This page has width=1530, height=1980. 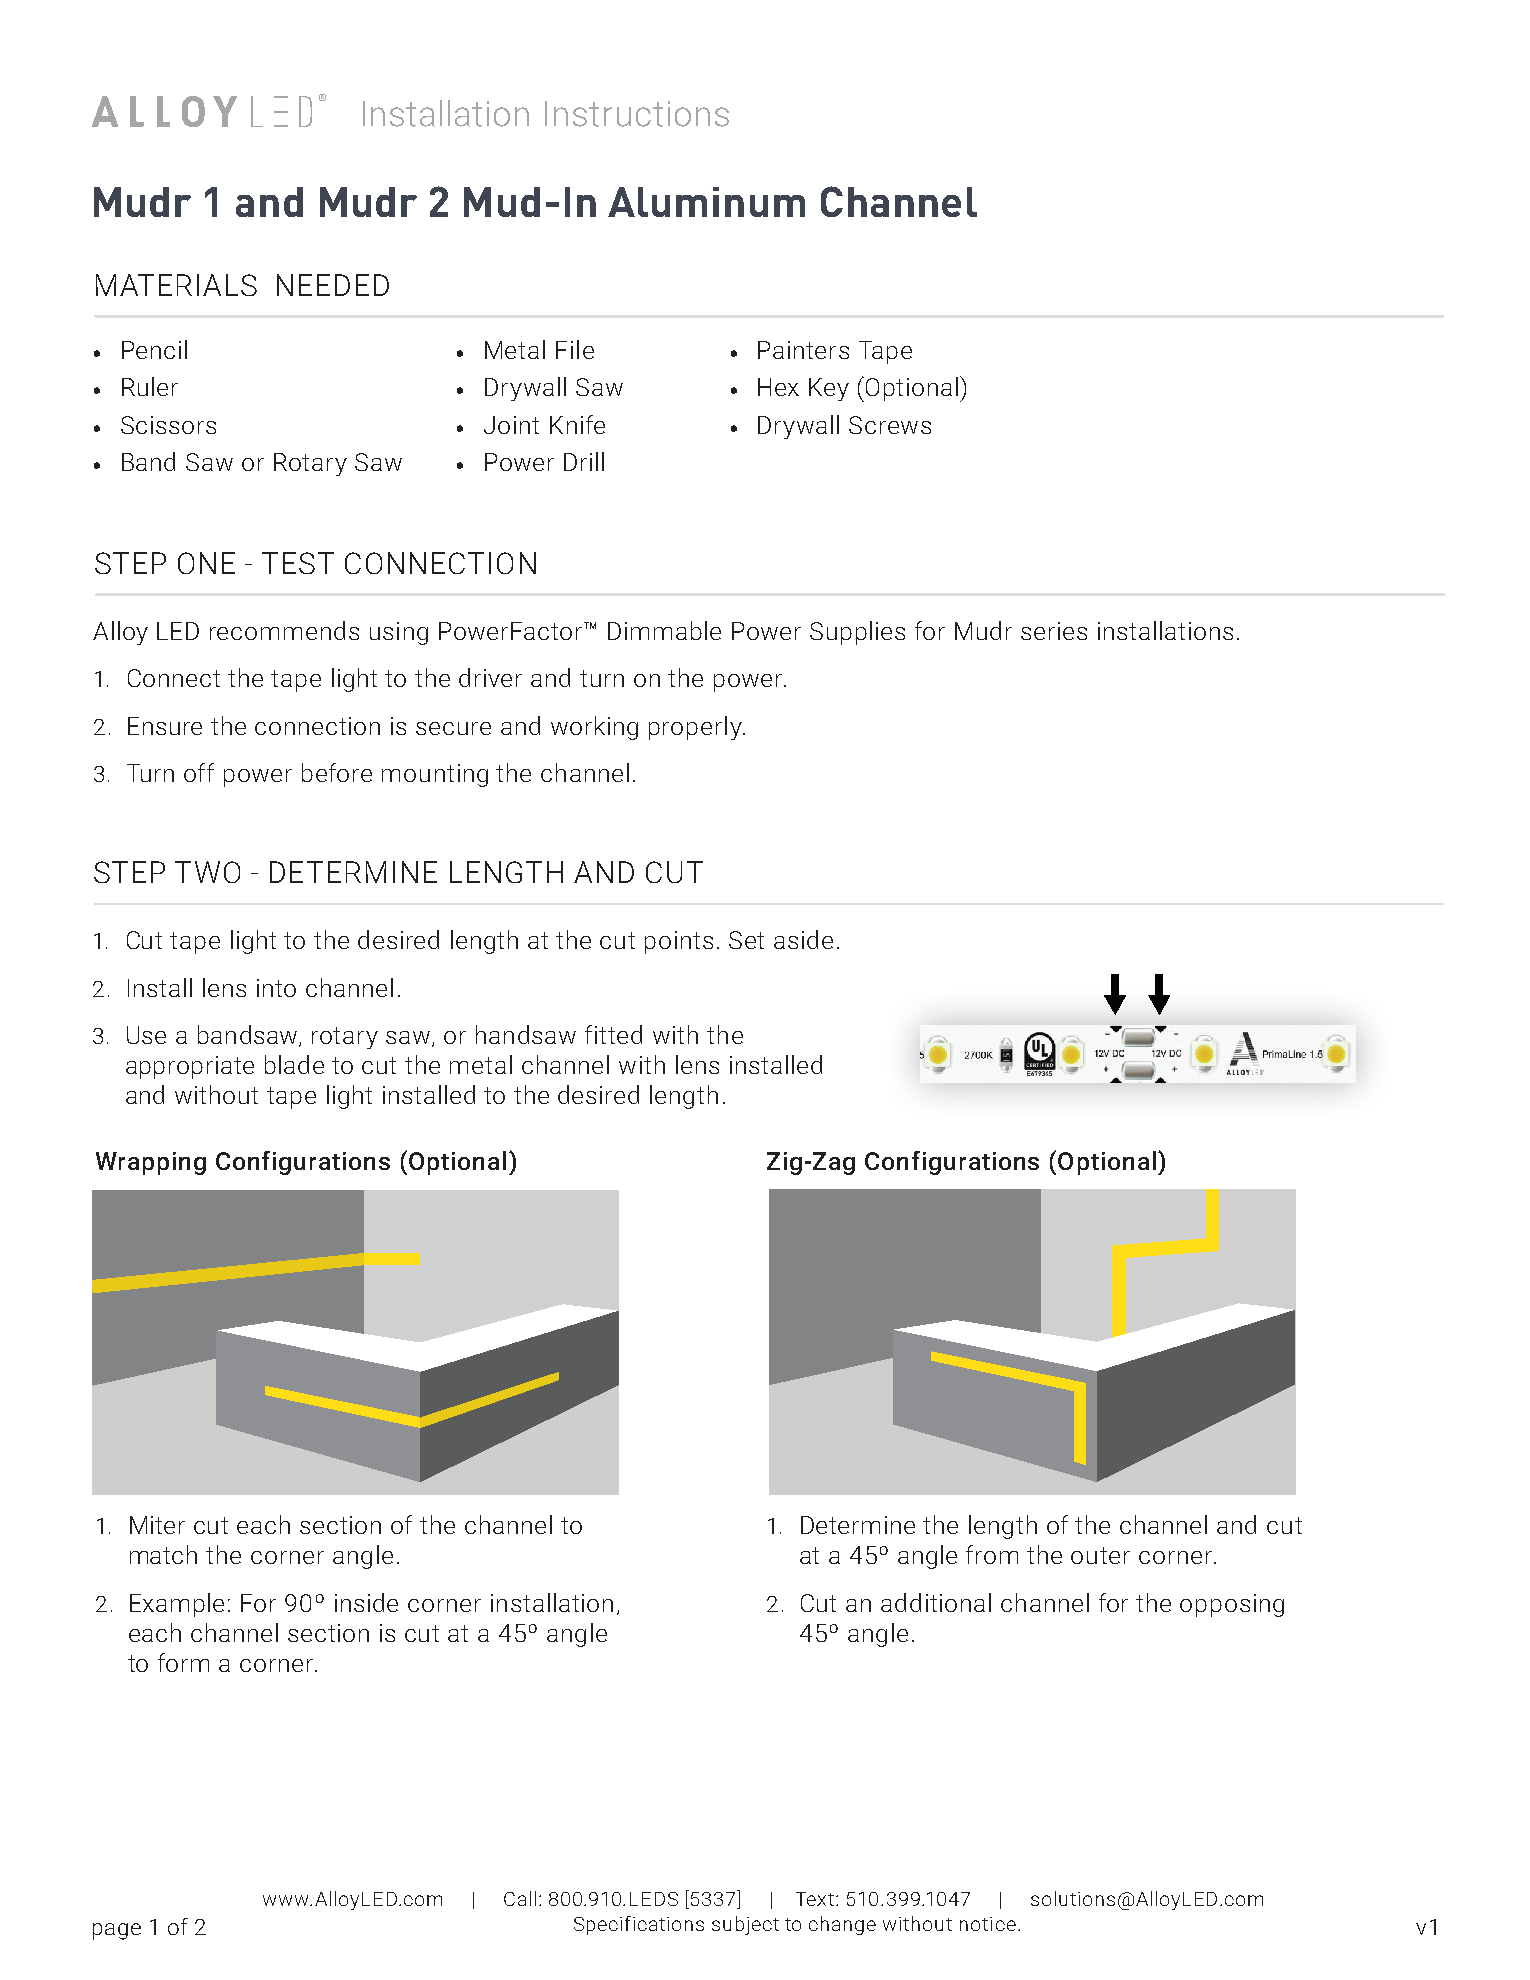 What do you see at coordinates (613, 1034) in the page?
I see `fitted` at bounding box center [613, 1034].
